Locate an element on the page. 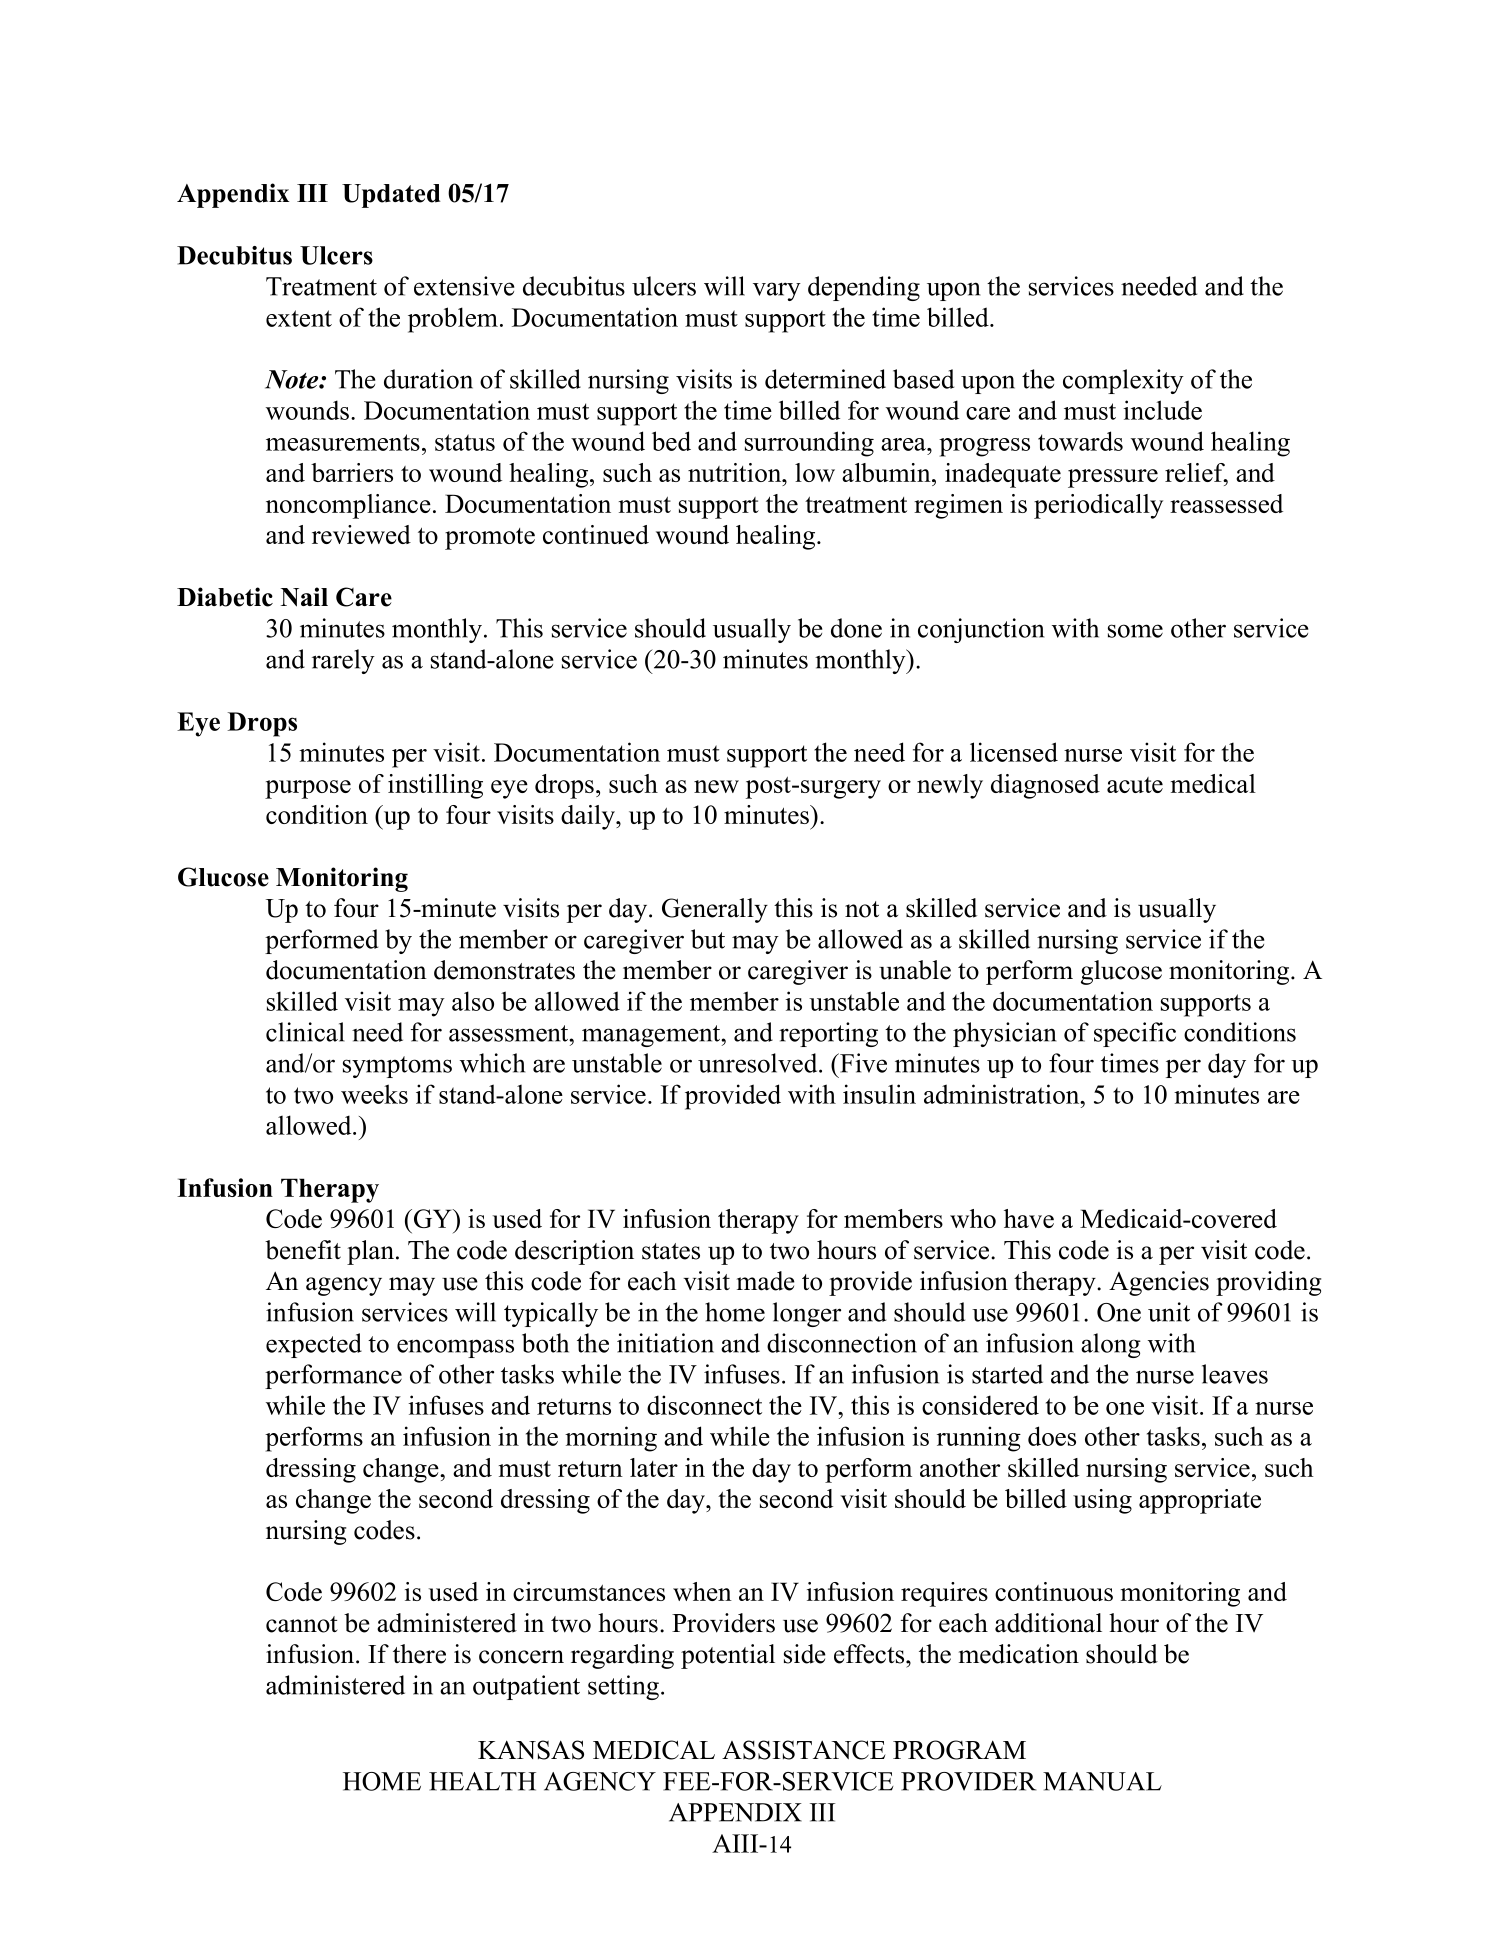  vary is located at coordinates (777, 291).
